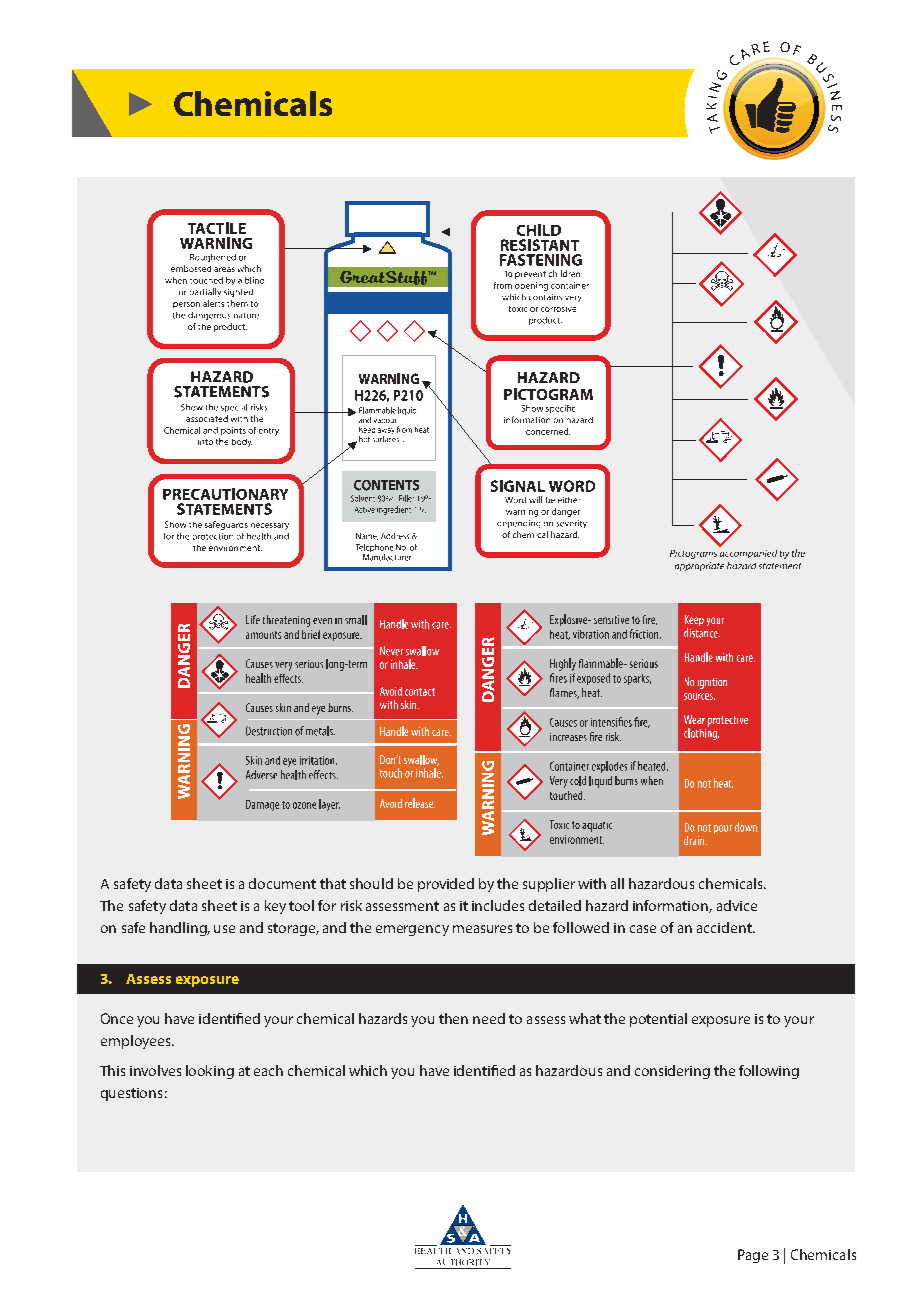 The height and width of the image is (1308, 924). Describe the element at coordinates (643, 929) in the image. I see `case` at that location.
